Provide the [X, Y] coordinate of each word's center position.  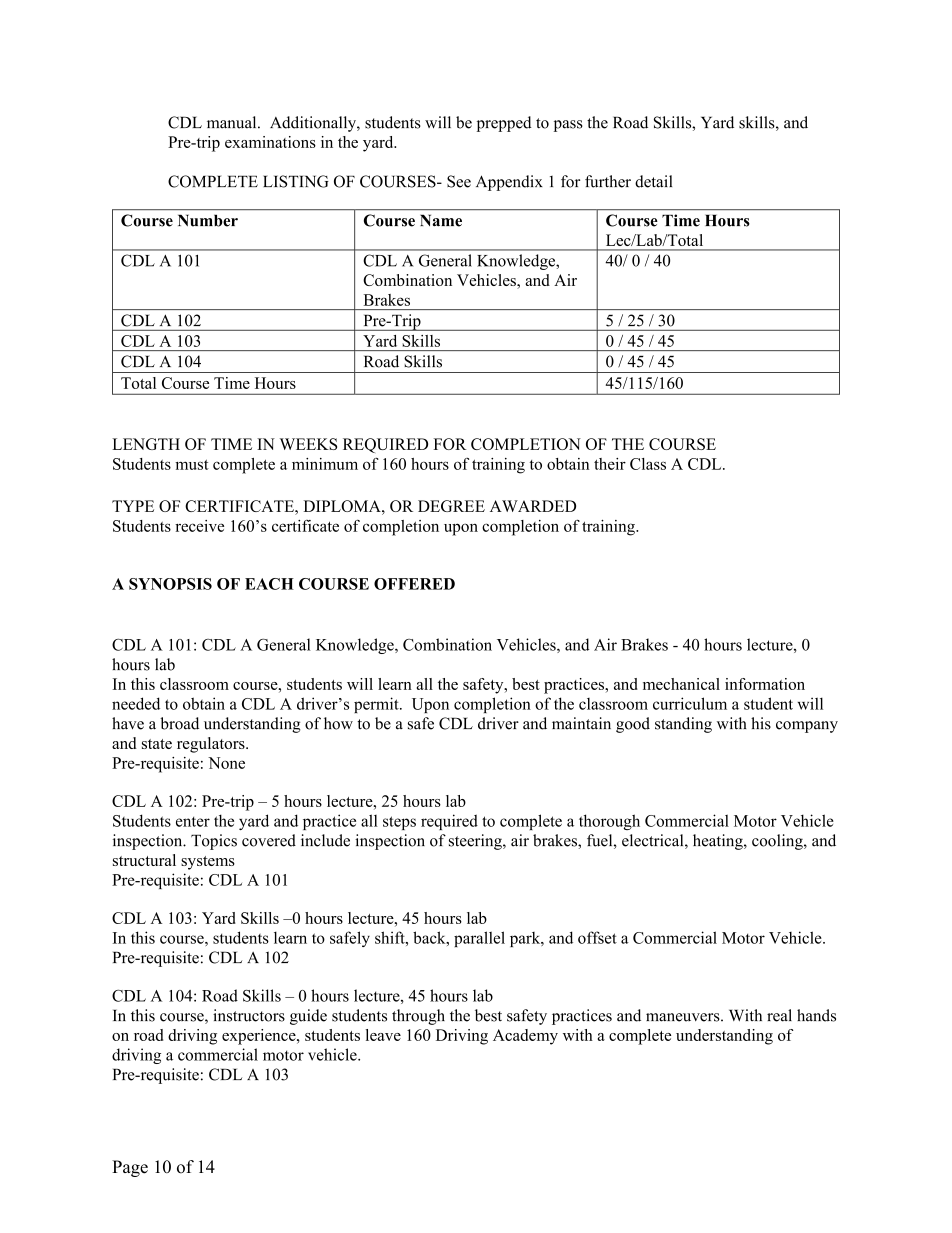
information [765, 684]
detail [653, 181]
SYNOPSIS [170, 584]
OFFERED [414, 584]
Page [130, 1168]
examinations [270, 142]
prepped [504, 124]
